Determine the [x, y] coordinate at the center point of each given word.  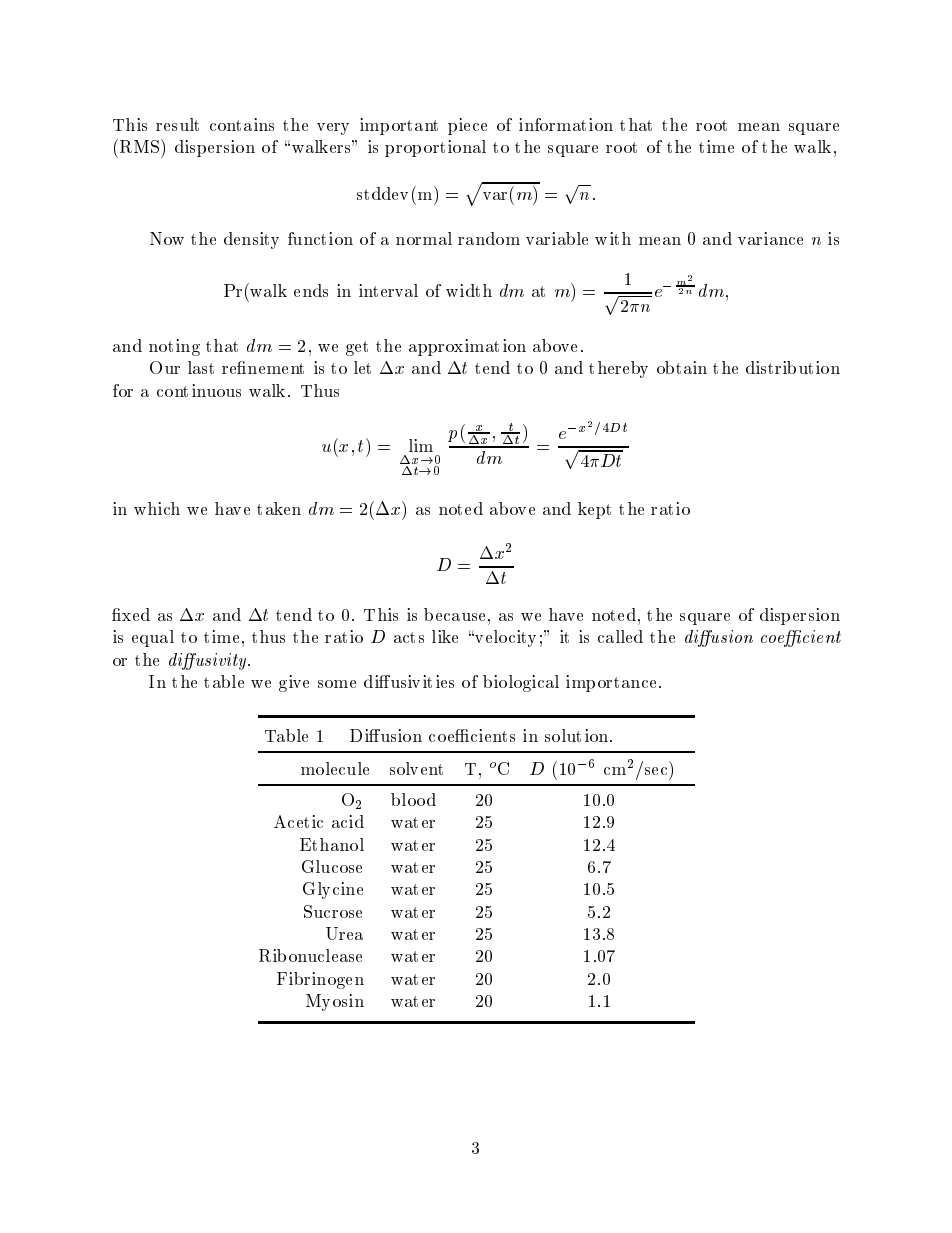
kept [594, 510]
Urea [344, 933]
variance [770, 238]
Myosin [335, 1002]
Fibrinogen [320, 980]
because [454, 614]
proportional [435, 148]
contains [242, 124]
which [157, 508]
